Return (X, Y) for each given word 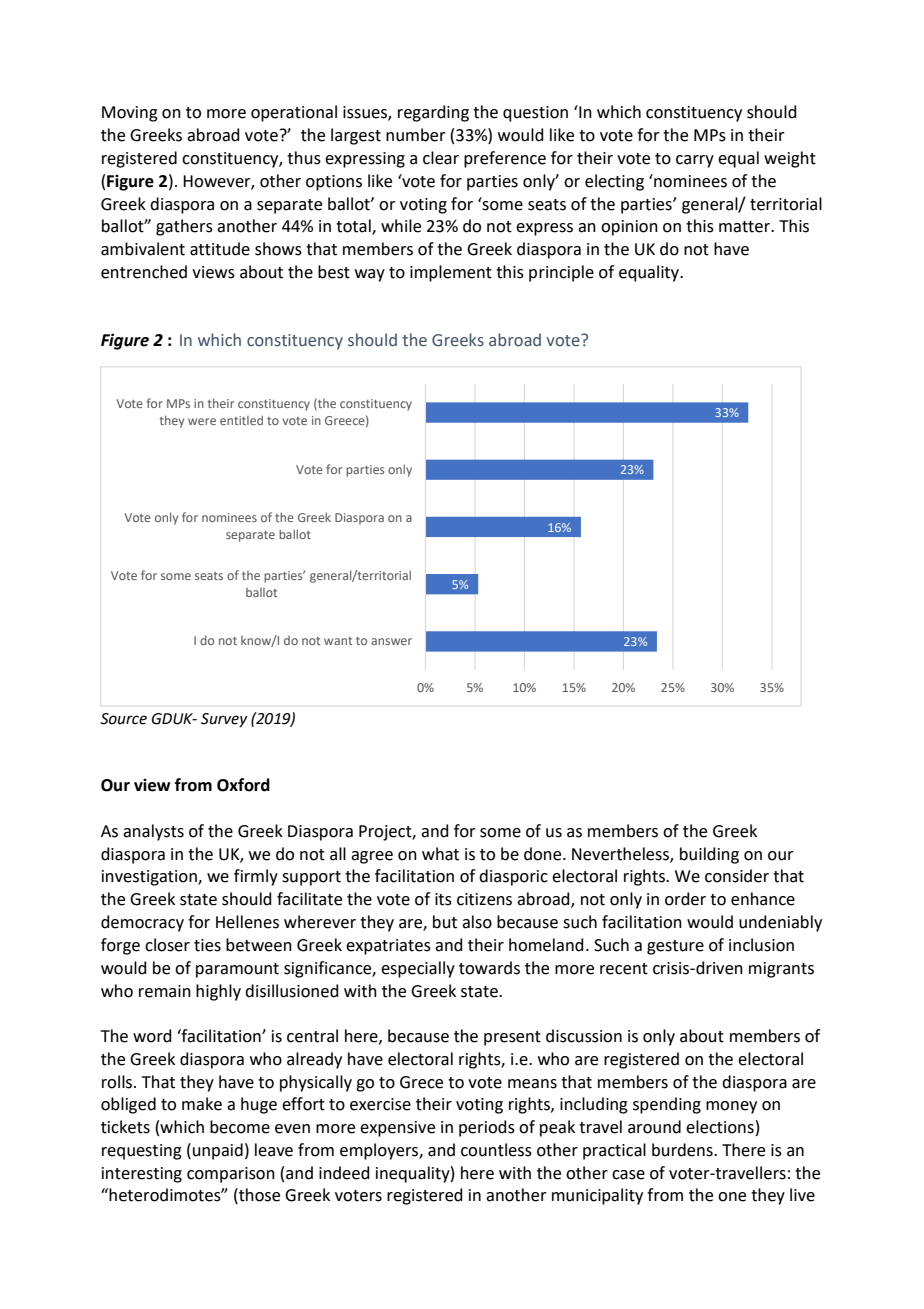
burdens (683, 1150)
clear (441, 158)
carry (695, 161)
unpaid (218, 1151)
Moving (130, 114)
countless (496, 1150)
